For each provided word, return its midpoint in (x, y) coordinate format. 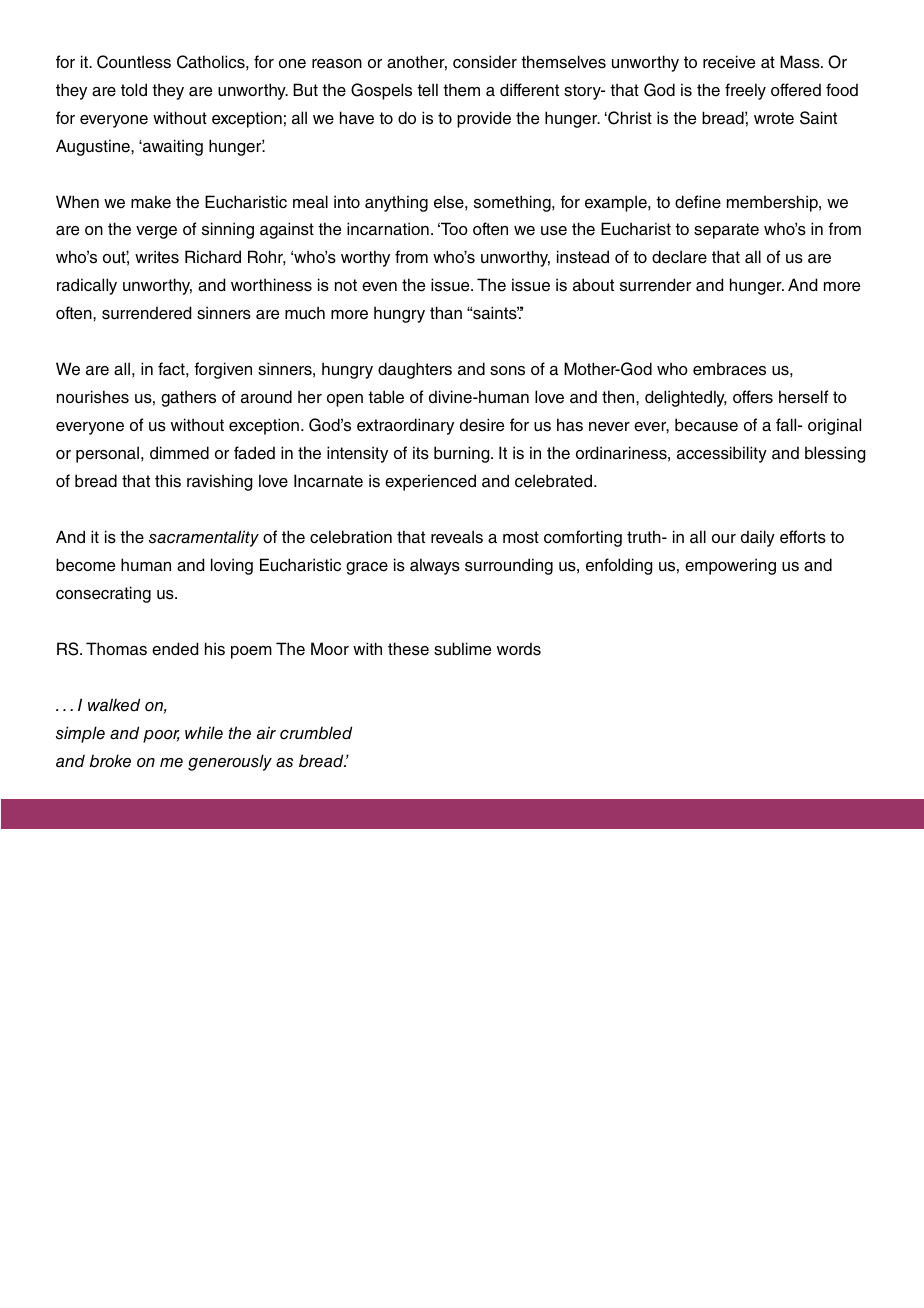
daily (758, 538)
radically (87, 286)
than (446, 313)
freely (745, 91)
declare (679, 257)
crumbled (316, 733)
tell (427, 90)
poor (161, 736)
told (134, 89)
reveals (457, 537)
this (168, 481)
